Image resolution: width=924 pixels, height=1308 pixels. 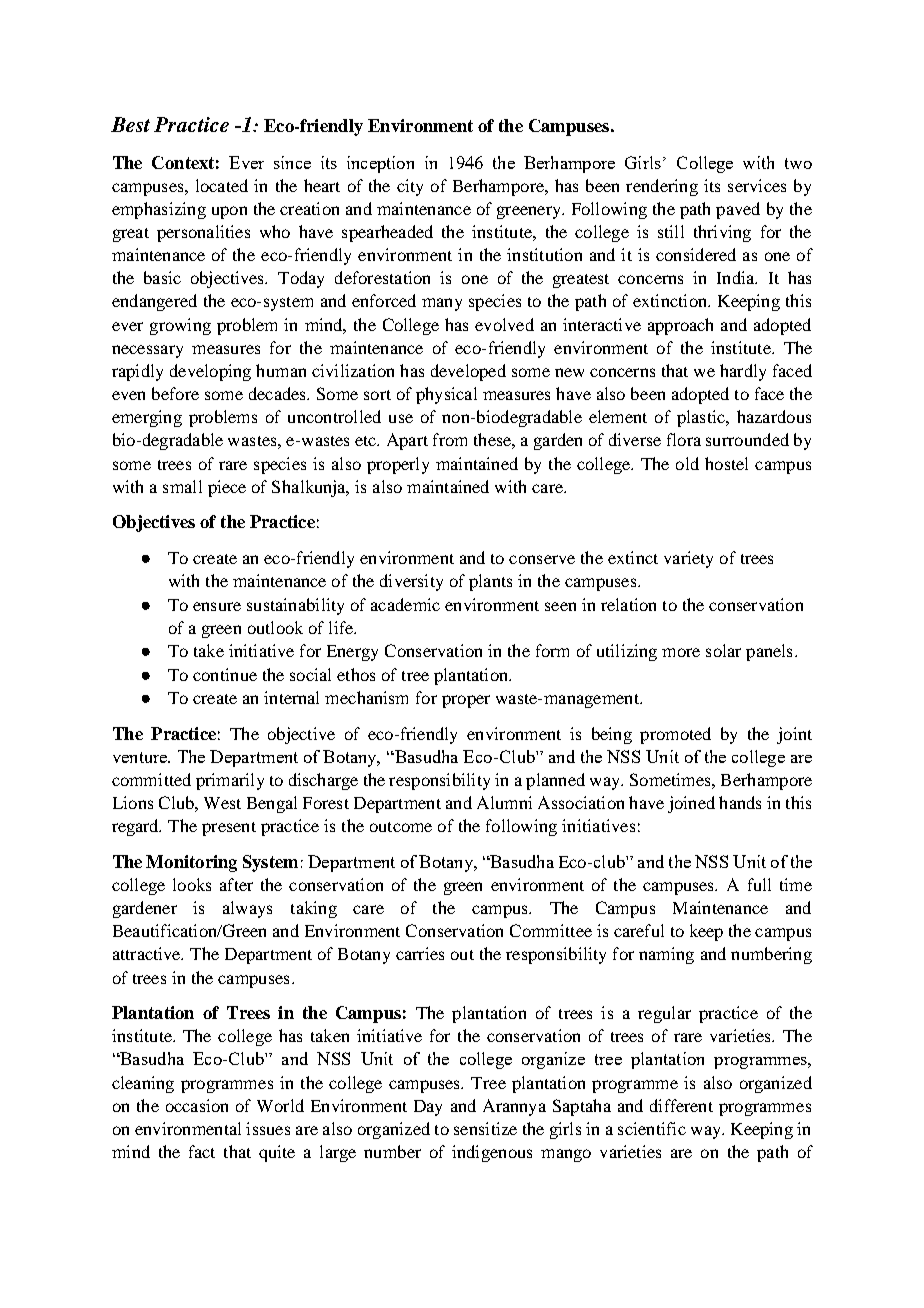 I want to click on located, so click(x=222, y=185).
